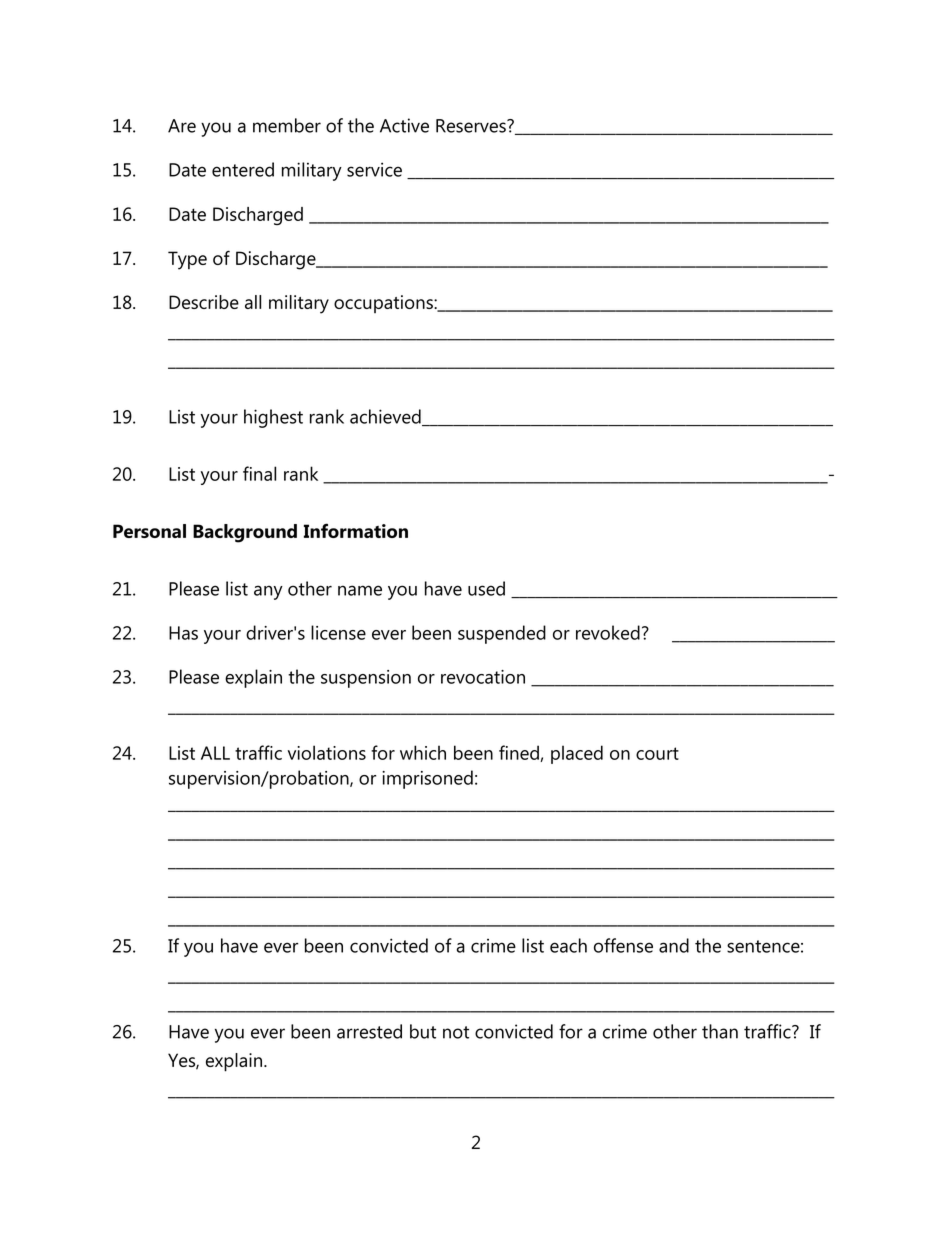 The width and height of the document is (952, 1233). What do you see at coordinates (327, 752) in the document?
I see `violations` at bounding box center [327, 752].
